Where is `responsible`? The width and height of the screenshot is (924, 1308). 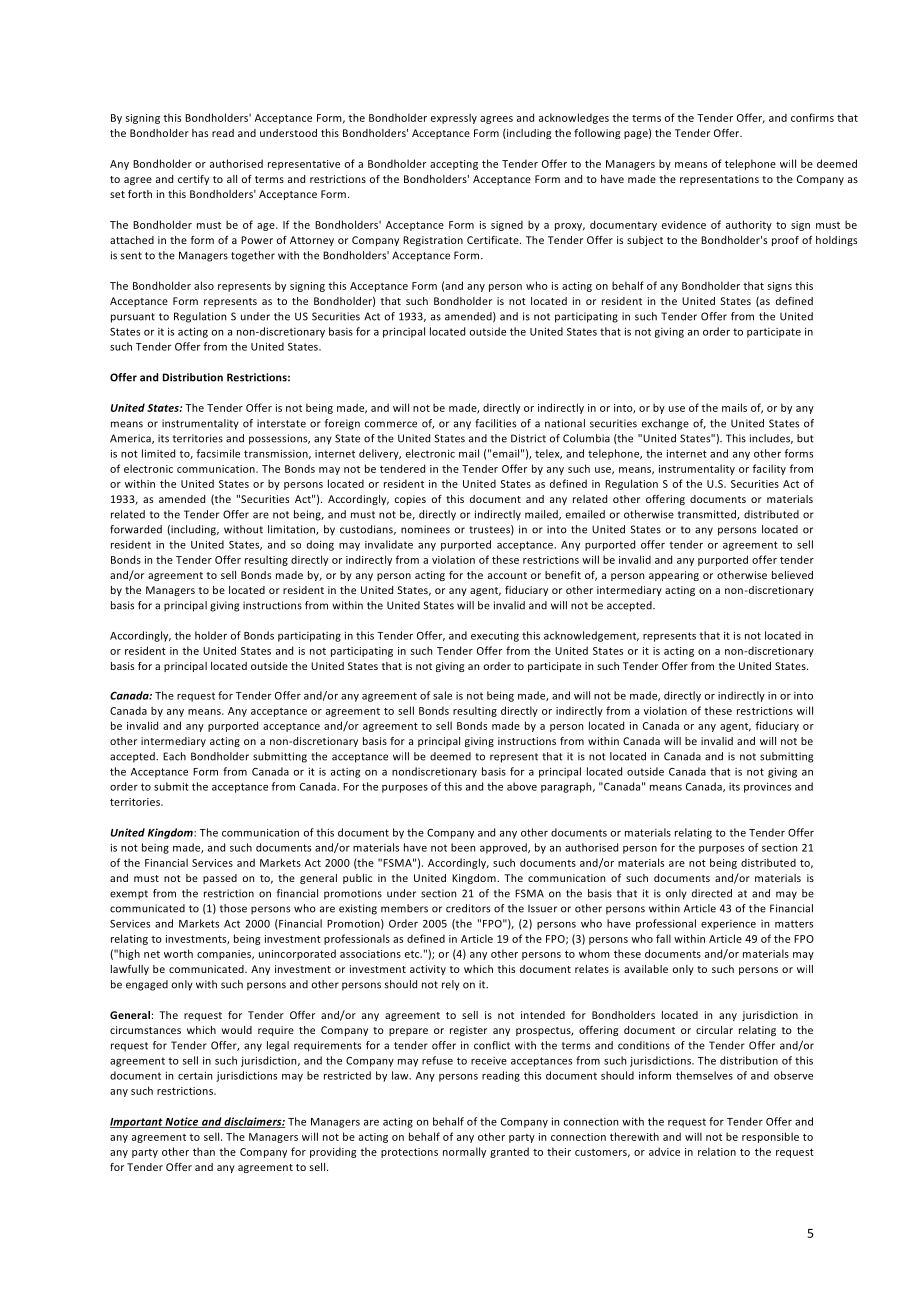
responsible is located at coordinates (770, 1137).
